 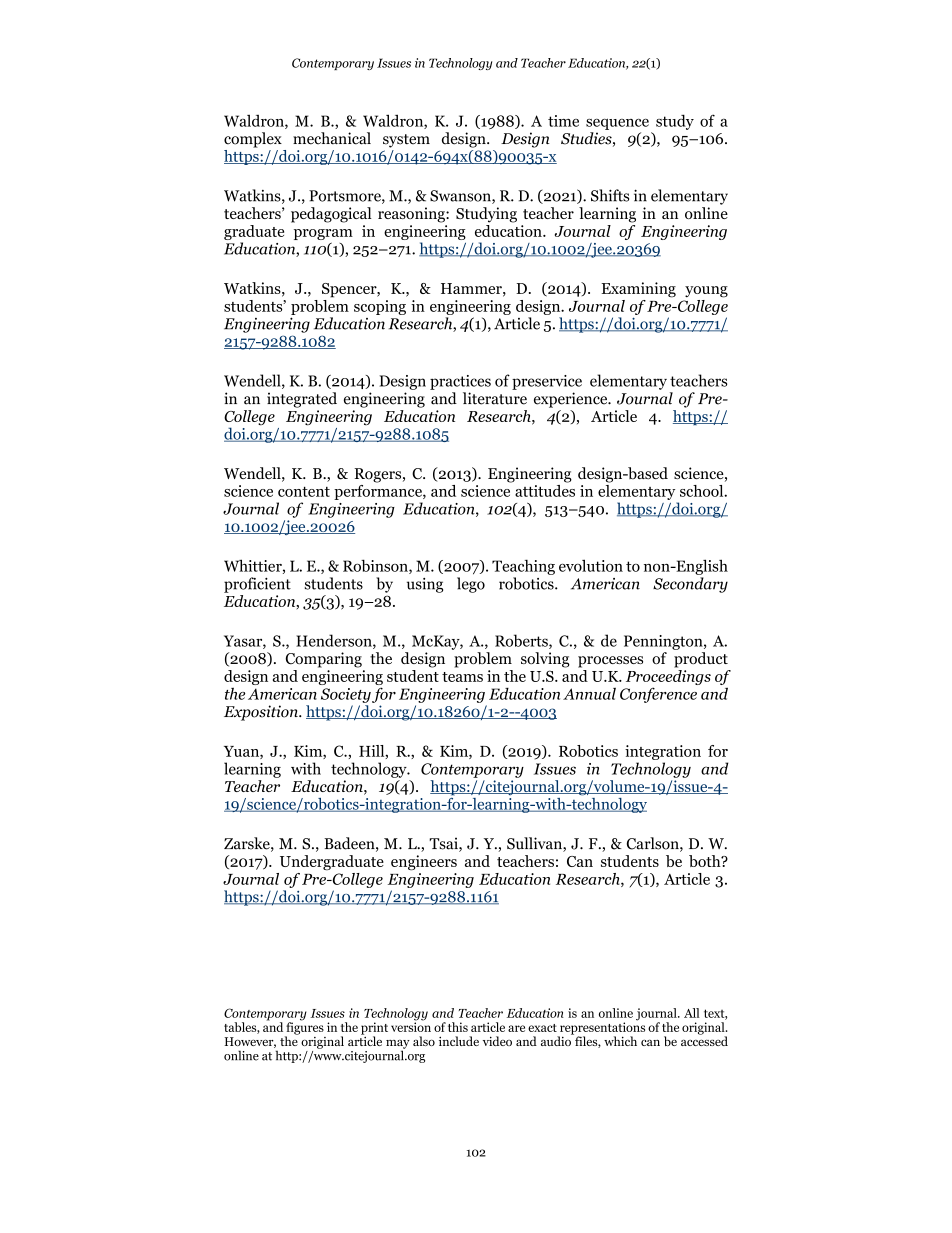 What do you see at coordinates (458, 1027) in the page?
I see `this` at bounding box center [458, 1027].
